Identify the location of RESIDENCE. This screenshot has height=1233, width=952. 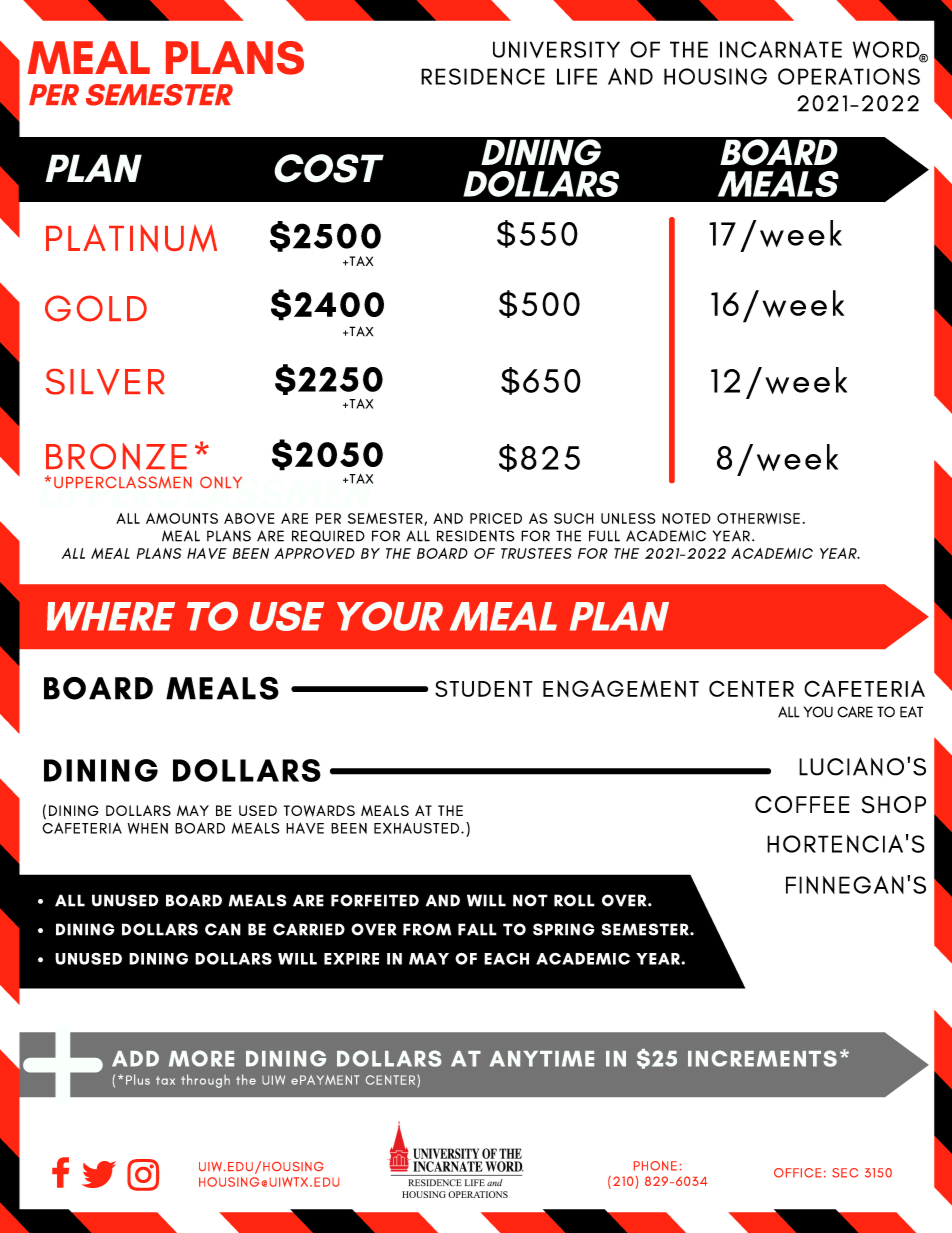
(483, 76).
